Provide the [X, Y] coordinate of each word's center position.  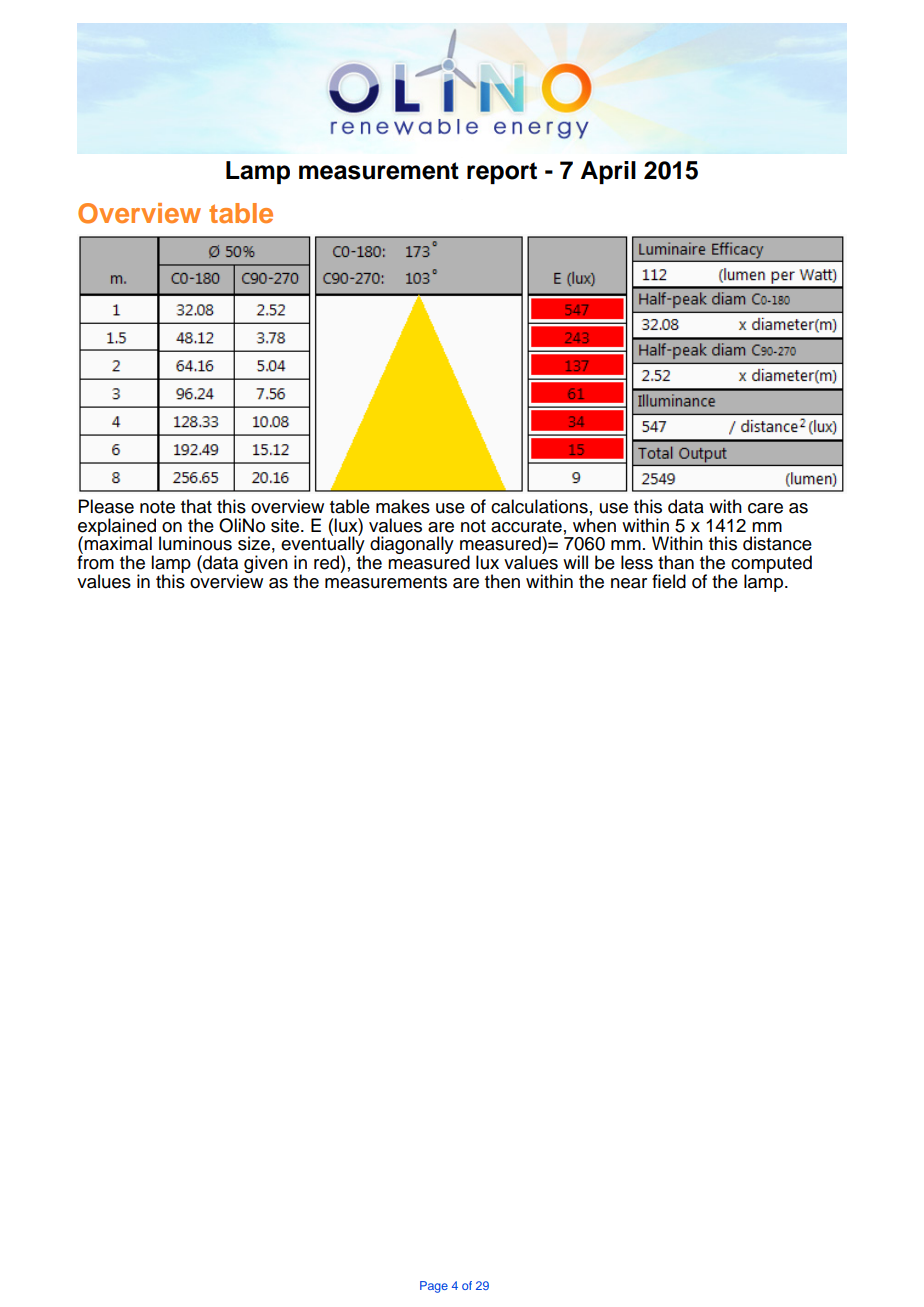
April [608, 172]
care [765, 508]
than [676, 562]
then [502, 581]
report [502, 173]
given [266, 564]
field [669, 581]
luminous [195, 543]
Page [434, 1287]
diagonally [412, 545]
